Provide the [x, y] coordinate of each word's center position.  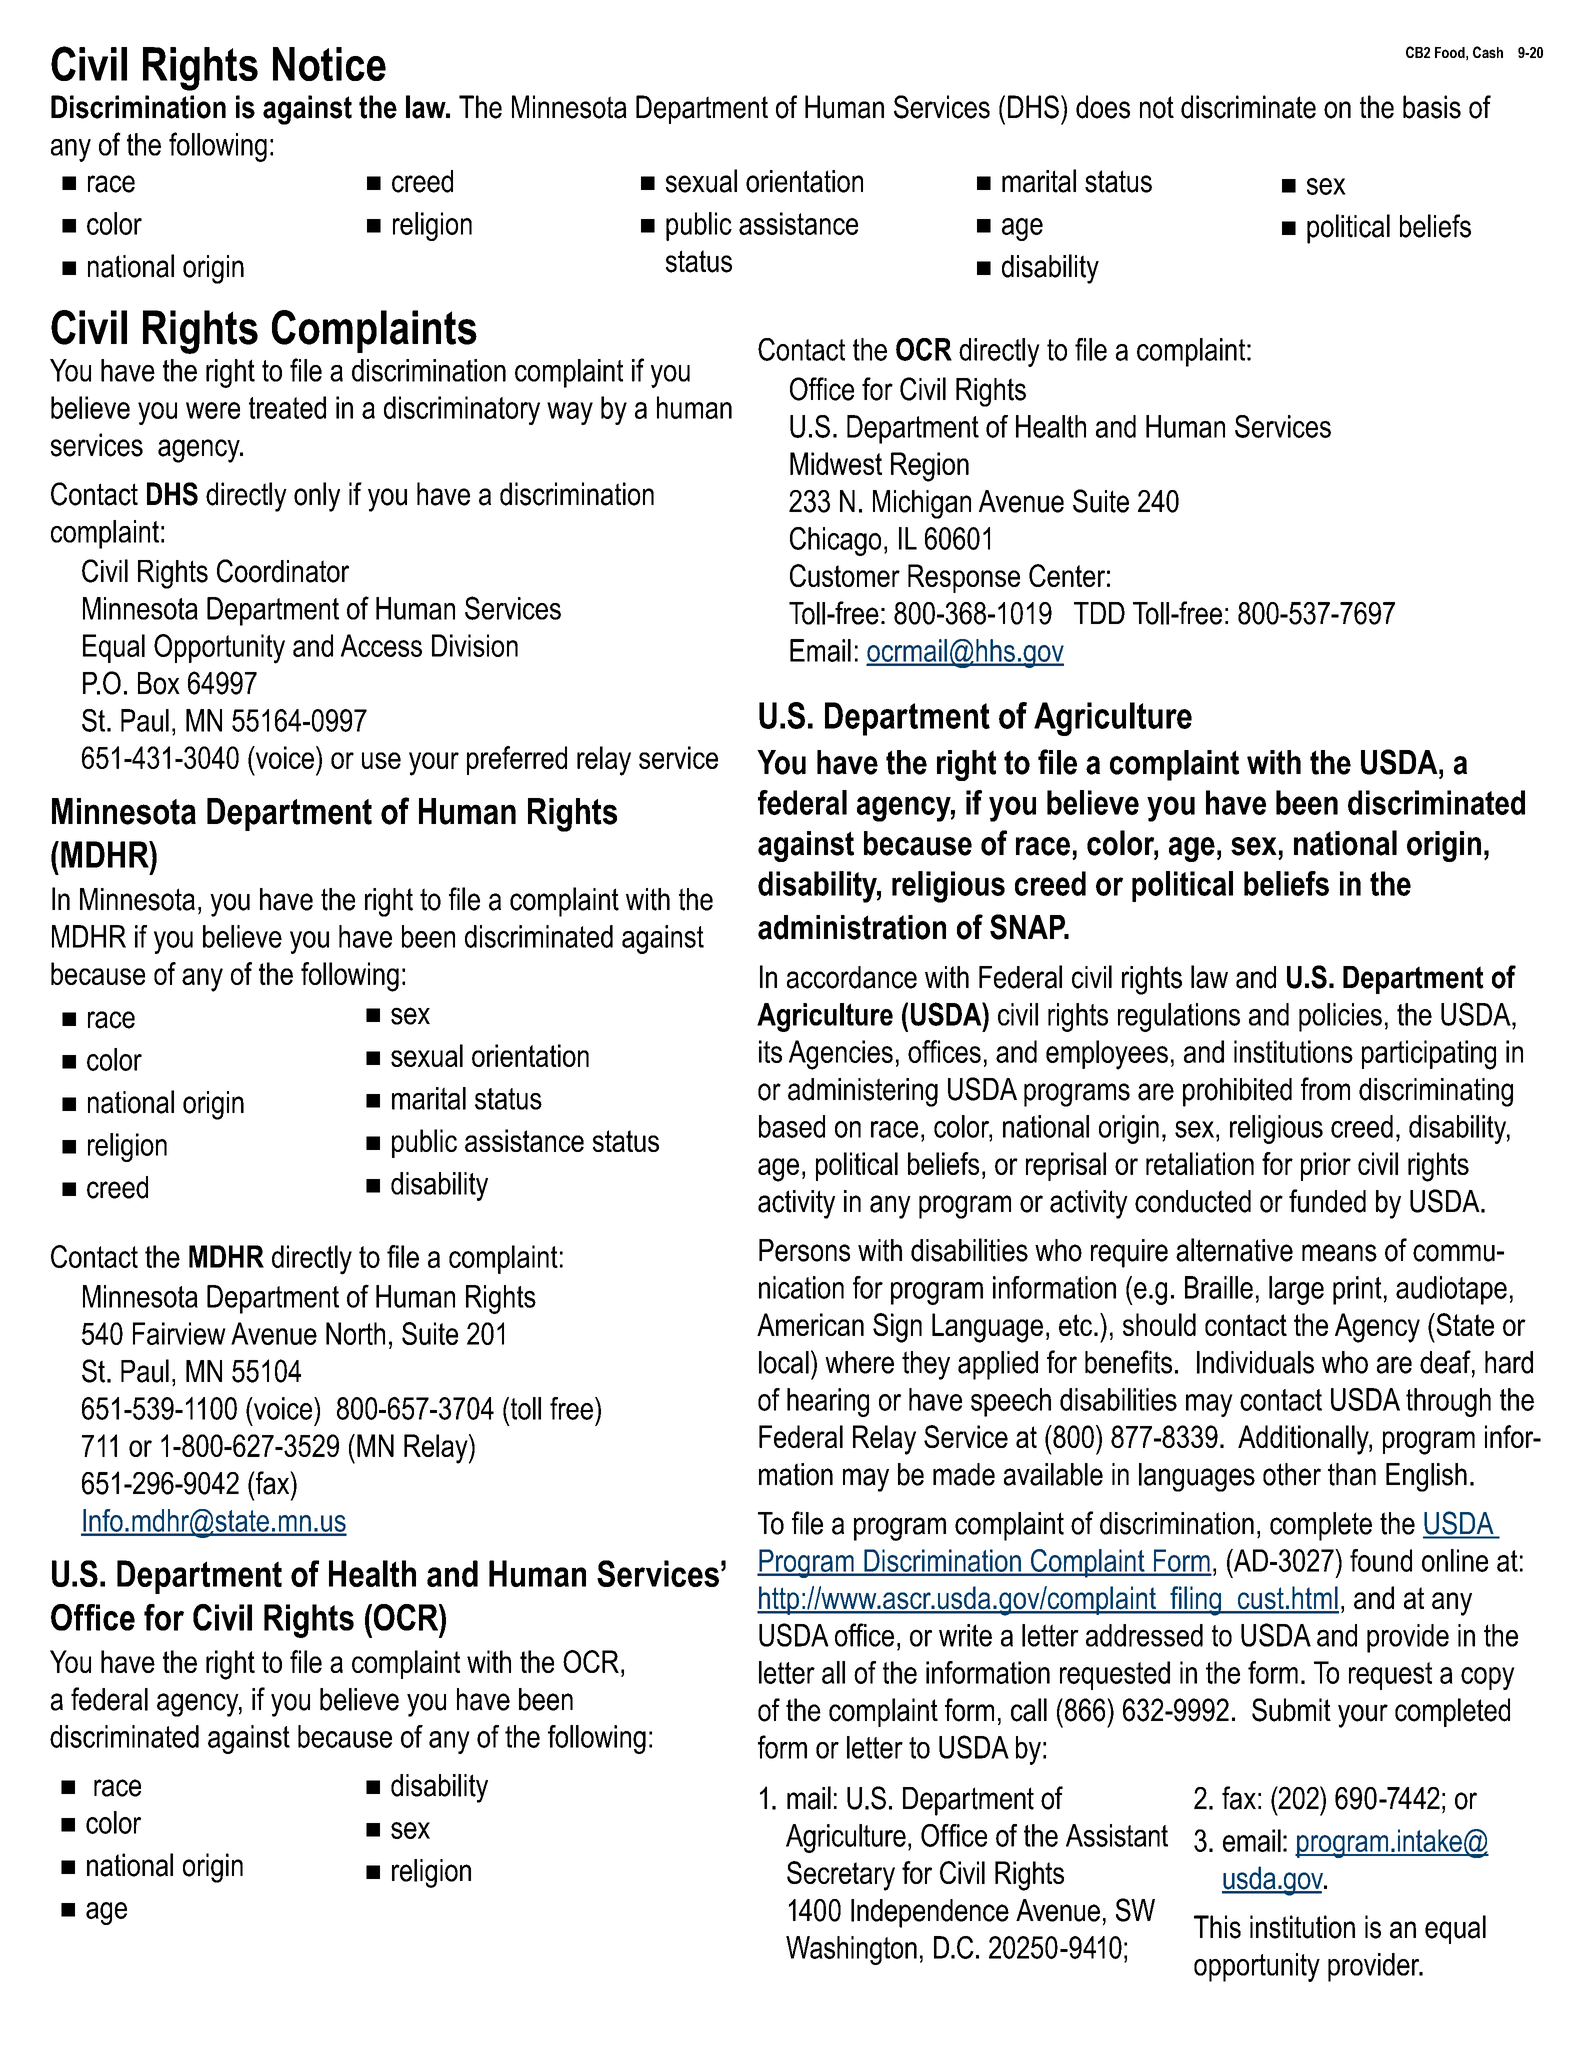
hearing [828, 1402]
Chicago [835, 541]
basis [1432, 107]
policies [1340, 1017]
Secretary [841, 1876]
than [1352, 1474]
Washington [851, 1950]
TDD [1099, 613]
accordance [852, 977]
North [355, 1333]
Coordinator [283, 571]
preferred [517, 760]
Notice [329, 64]
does [1103, 107]
